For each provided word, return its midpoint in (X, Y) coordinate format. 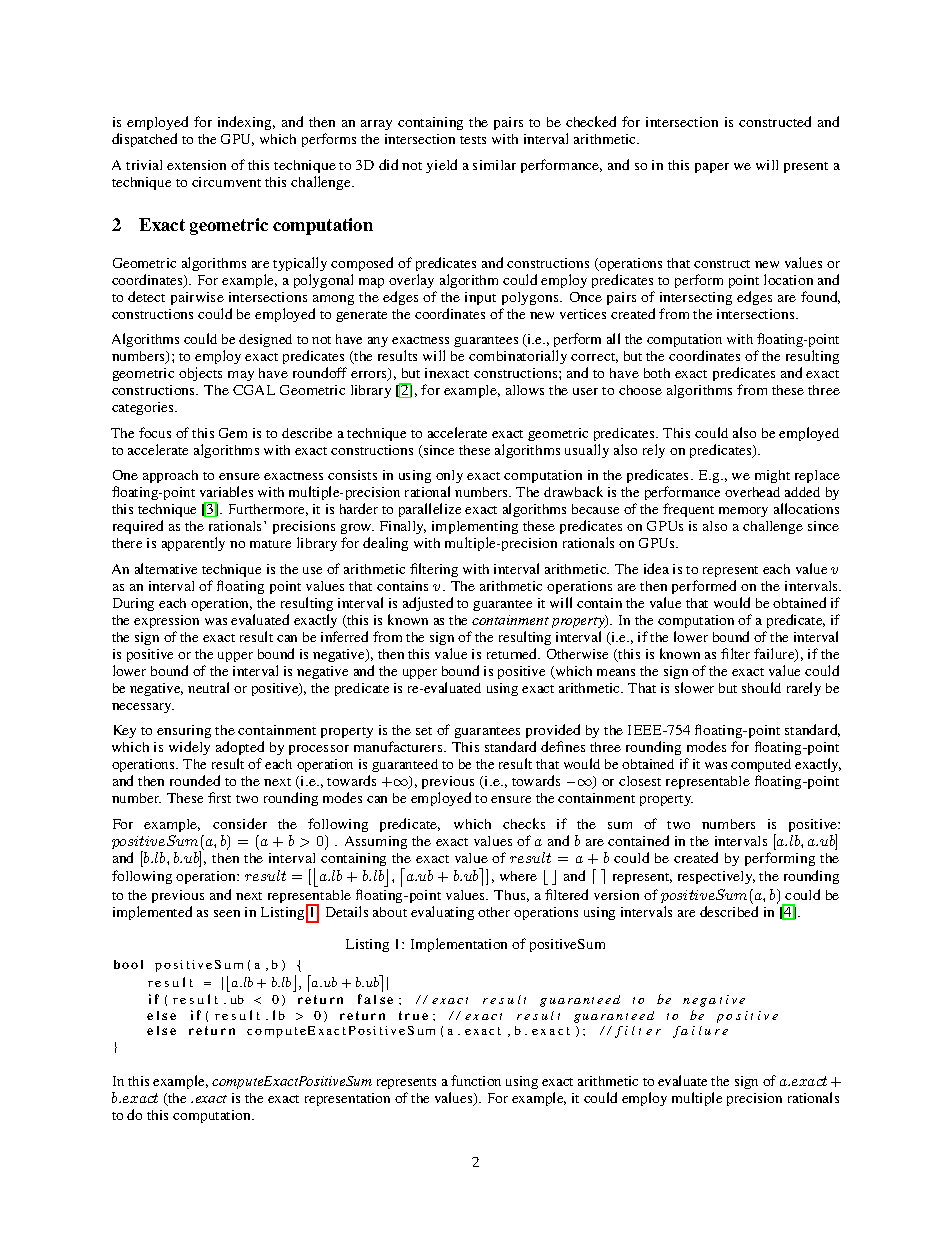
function (476, 1080)
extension (196, 165)
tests (473, 140)
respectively (716, 877)
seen (227, 913)
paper (712, 168)
